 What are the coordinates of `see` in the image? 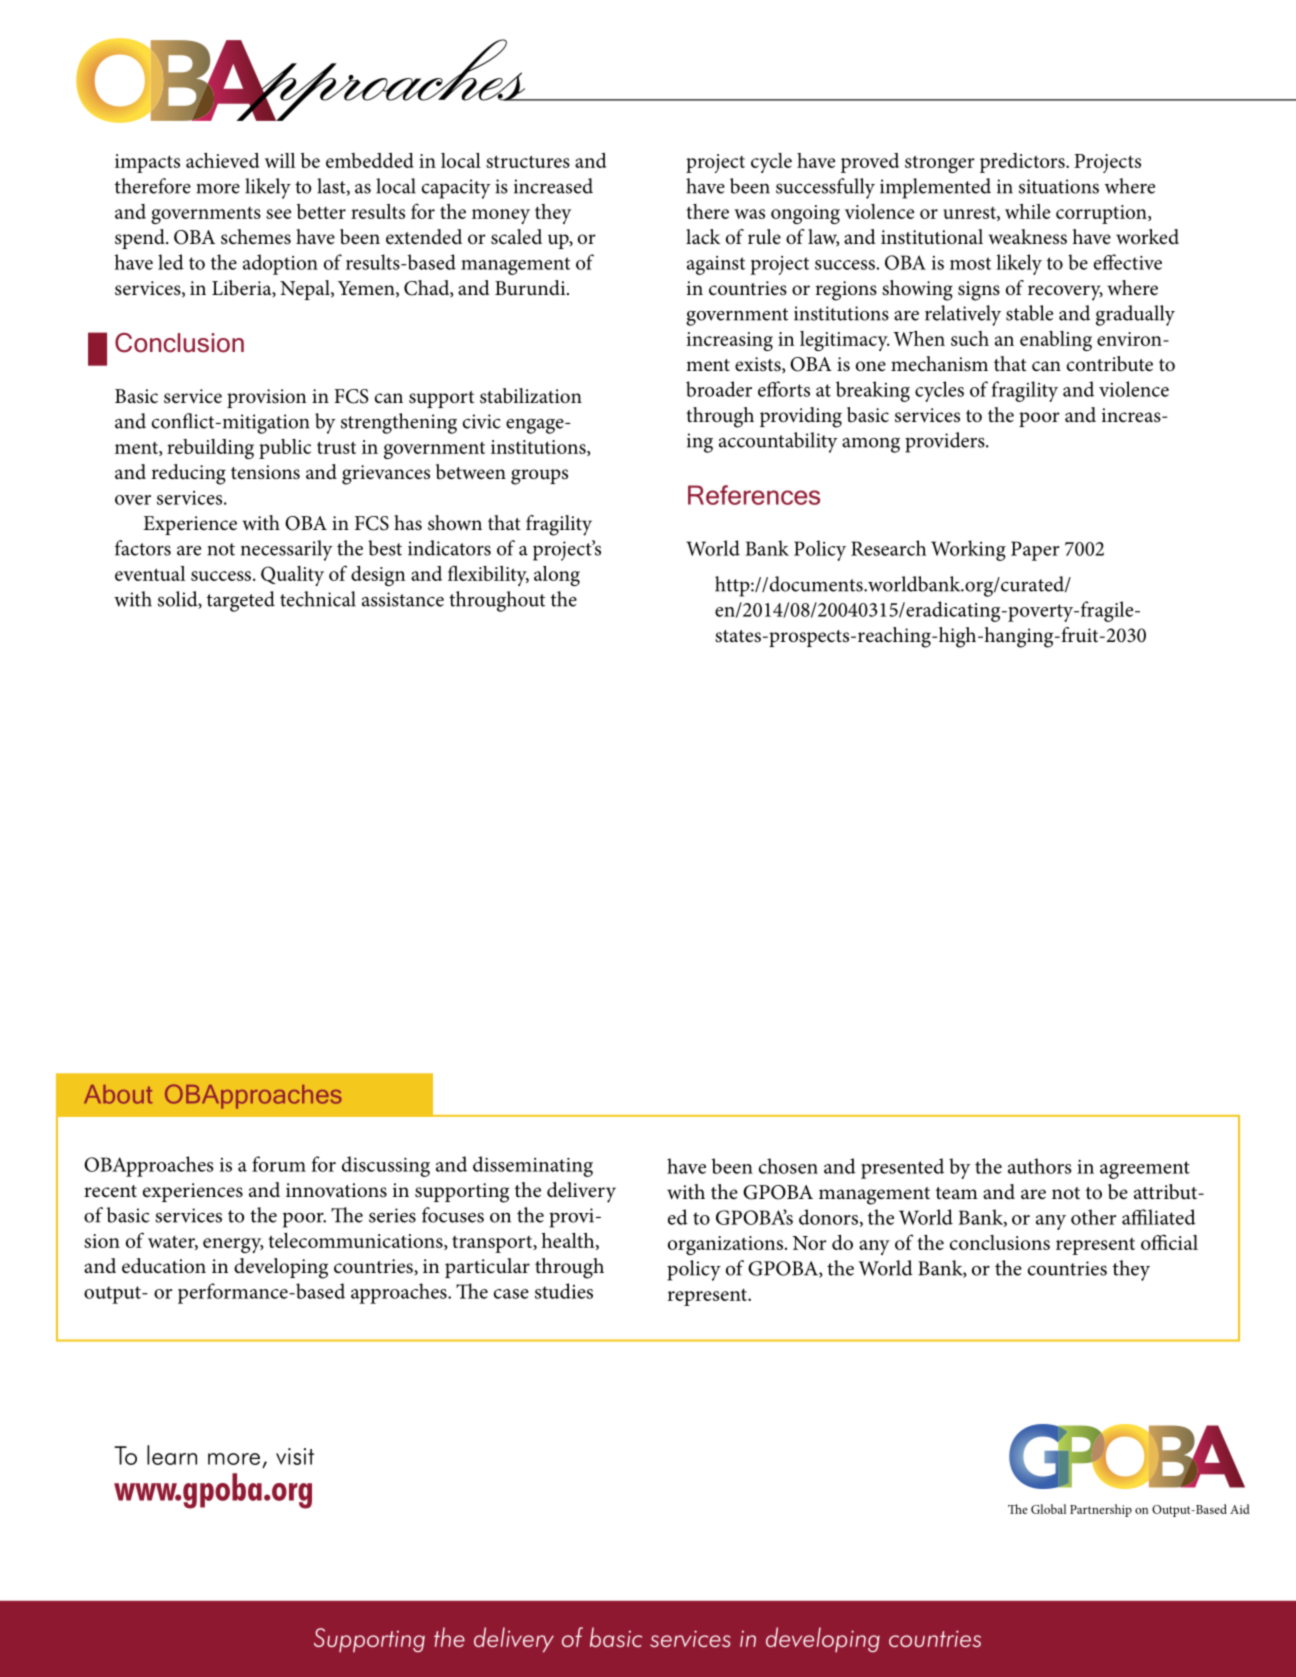 It's located at (278, 214).
